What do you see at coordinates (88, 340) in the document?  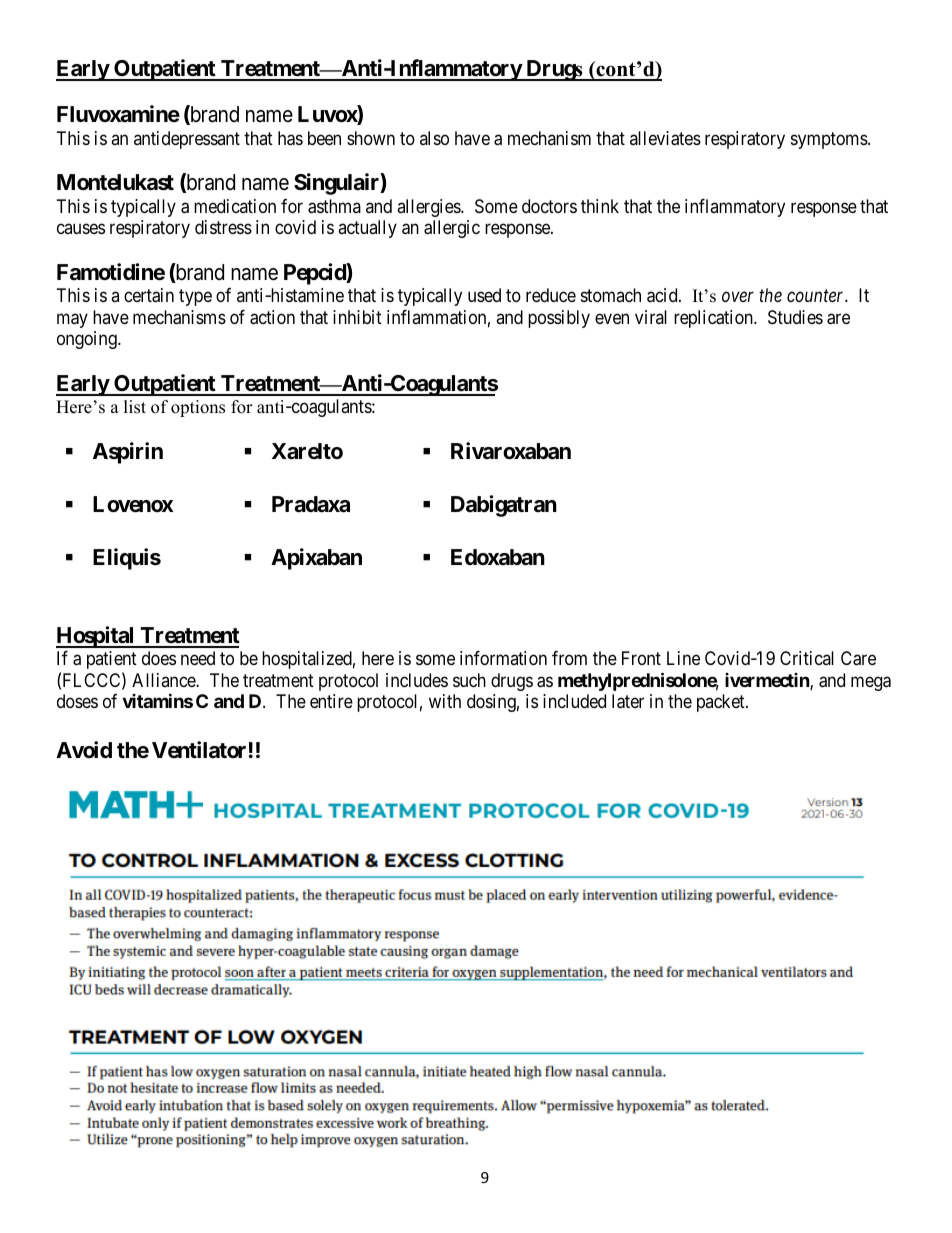 I see `ongoing` at bounding box center [88, 340].
